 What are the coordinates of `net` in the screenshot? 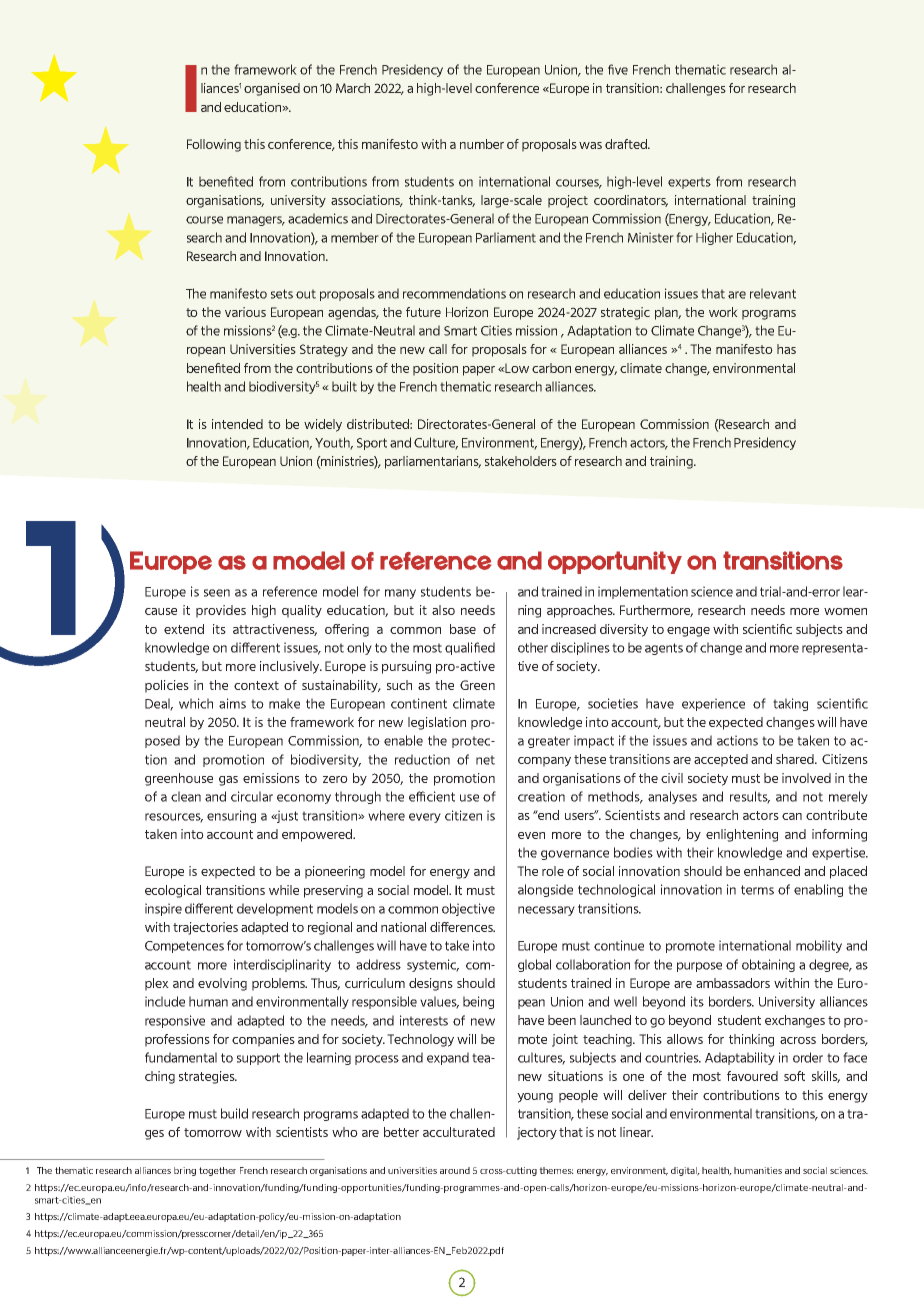 It's located at (485, 760).
